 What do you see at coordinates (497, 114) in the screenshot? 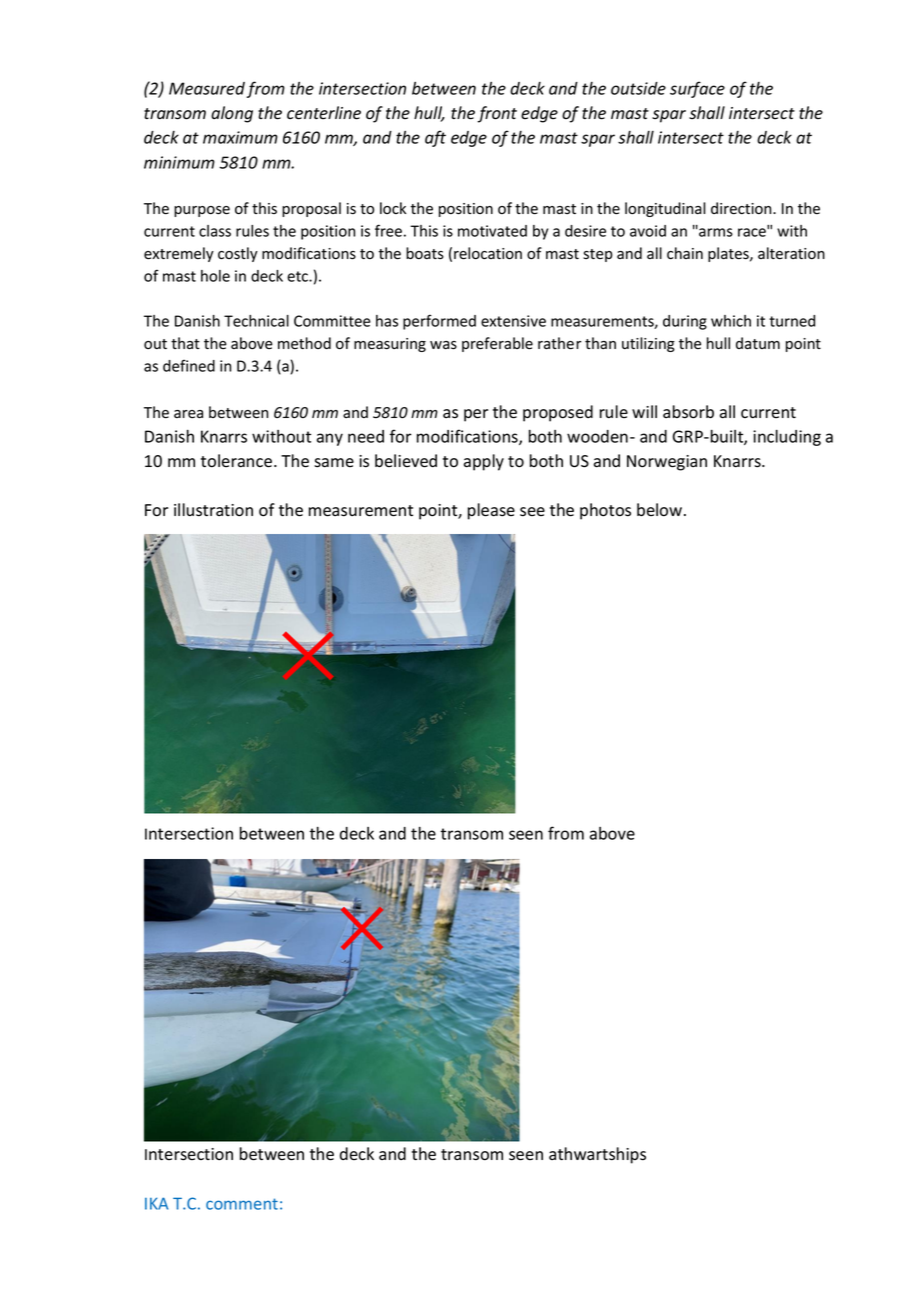
I see `front` at bounding box center [497, 114].
